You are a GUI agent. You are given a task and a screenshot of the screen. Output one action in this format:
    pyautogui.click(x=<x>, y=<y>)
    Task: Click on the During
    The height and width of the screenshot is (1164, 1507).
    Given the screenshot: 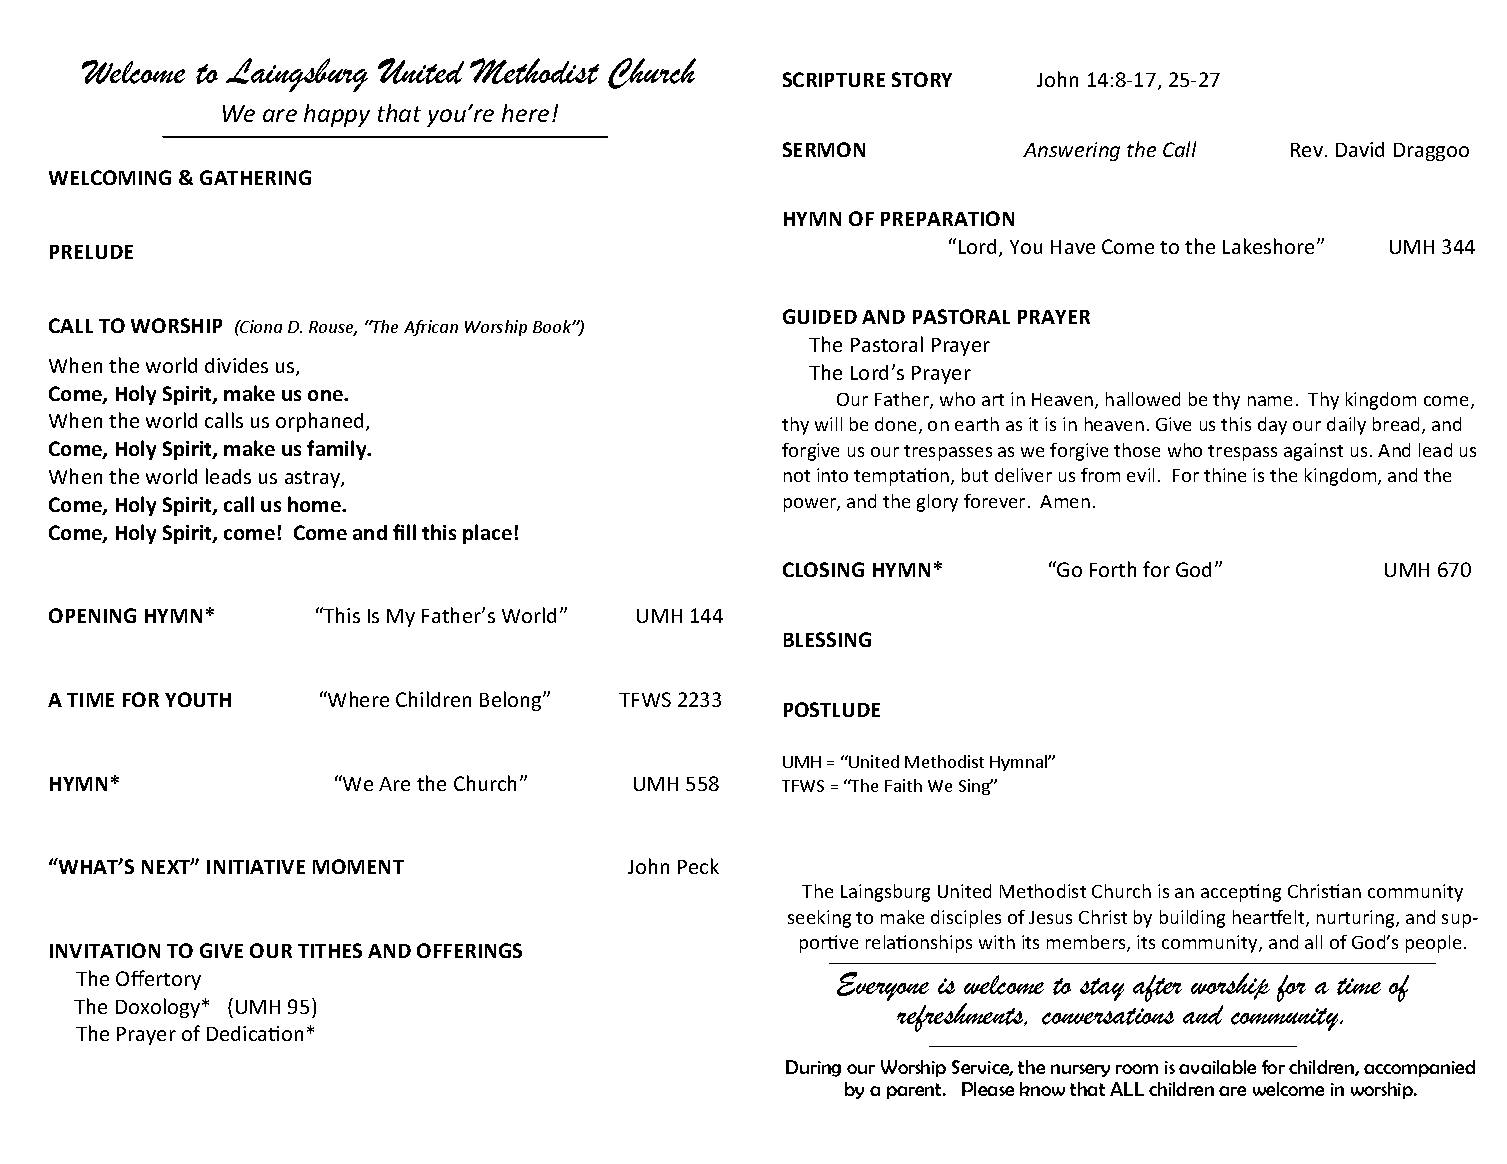 What is the action you would take?
    pyautogui.click(x=813, y=1068)
